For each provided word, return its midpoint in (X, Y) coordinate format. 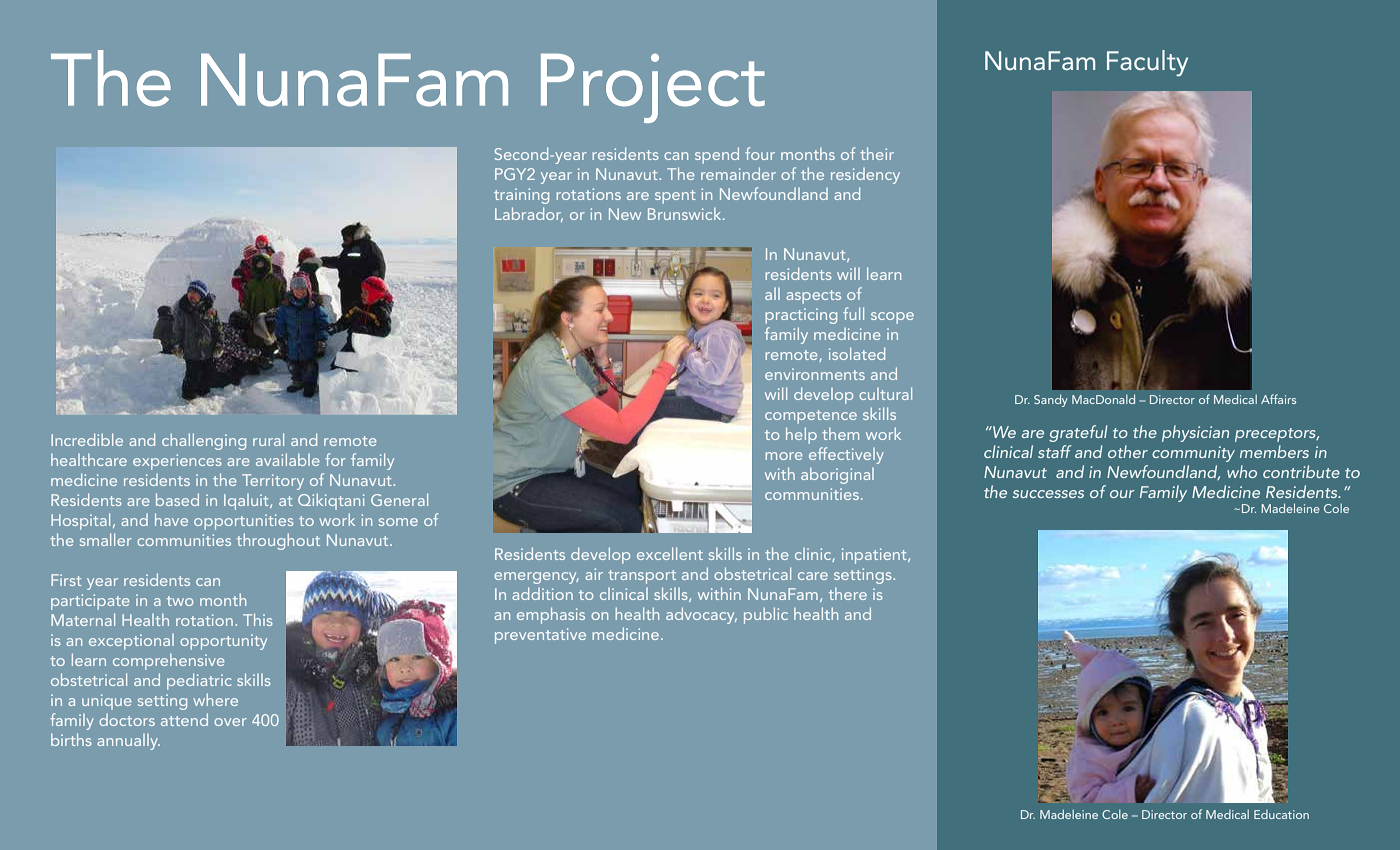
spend (717, 155)
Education (1281, 814)
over (230, 722)
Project (653, 88)
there (848, 594)
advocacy (701, 615)
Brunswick (686, 214)
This (258, 619)
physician (1195, 433)
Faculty (1147, 63)
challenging (204, 441)
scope (892, 318)
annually (128, 742)
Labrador (529, 214)
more (784, 456)
